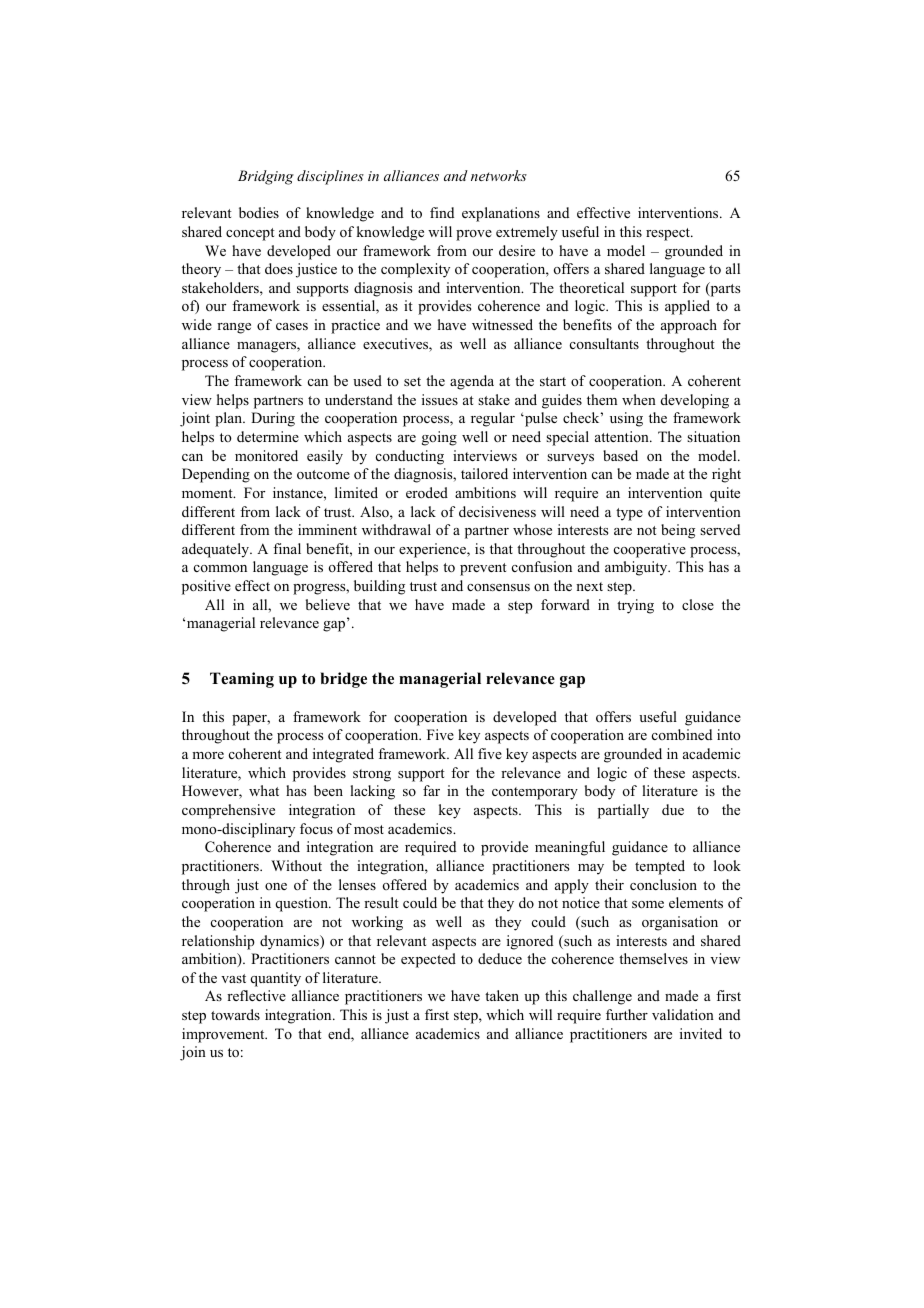 The image size is (924, 1308). I want to click on Without, so click(296, 865).
